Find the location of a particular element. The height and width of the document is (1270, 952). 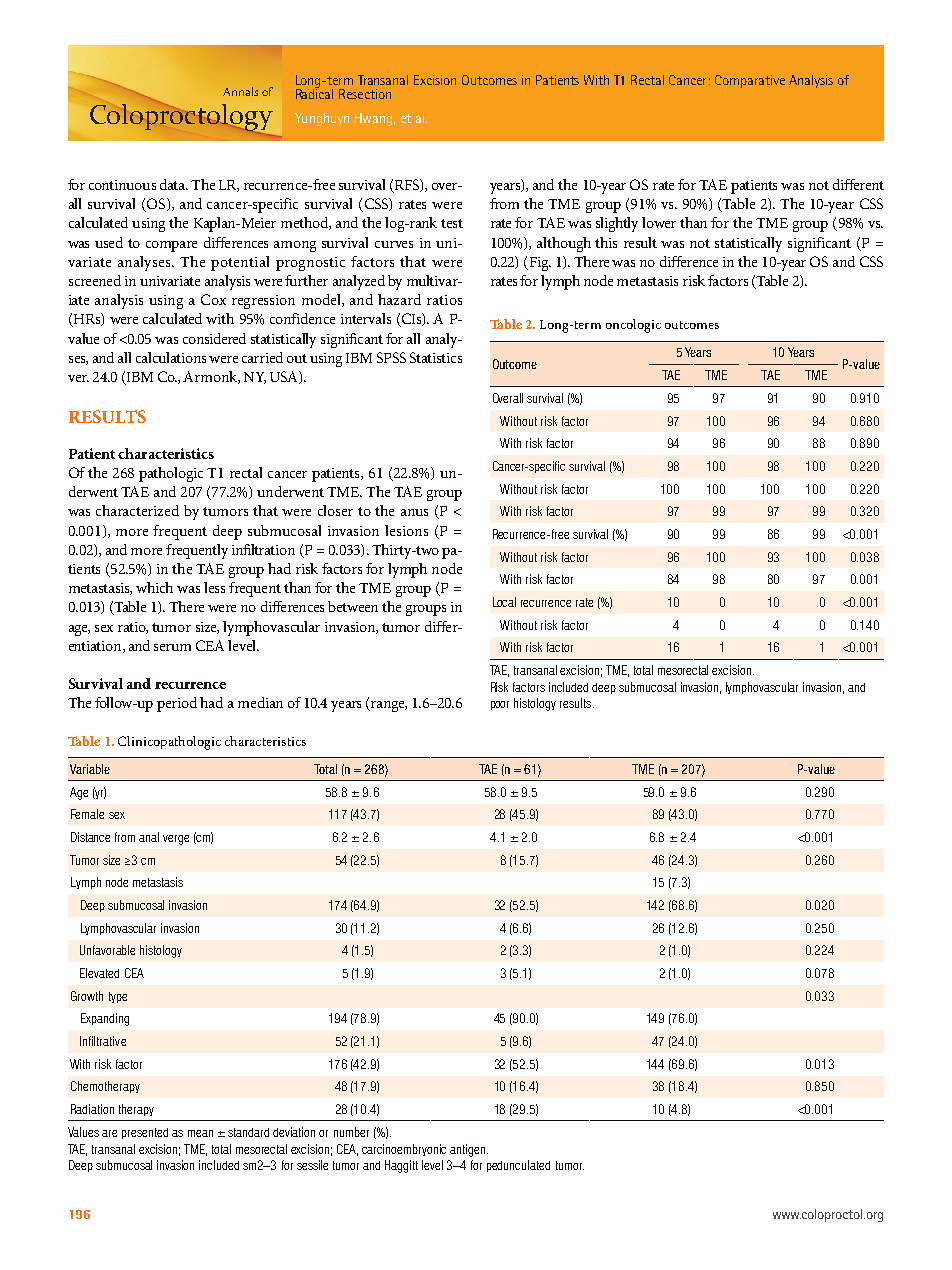

poor is located at coordinates (500, 705).
